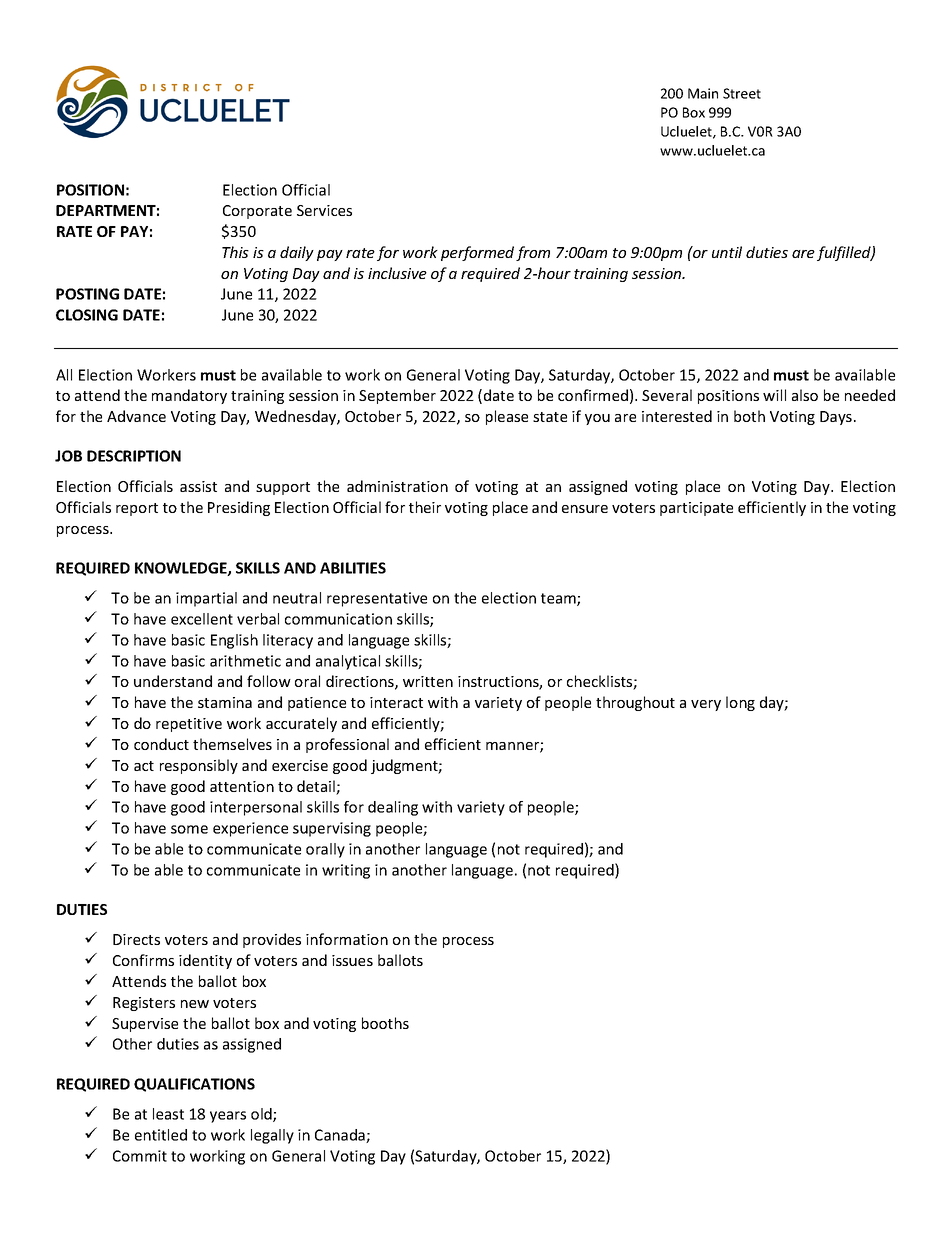  I want to click on performed, so click(477, 253).
